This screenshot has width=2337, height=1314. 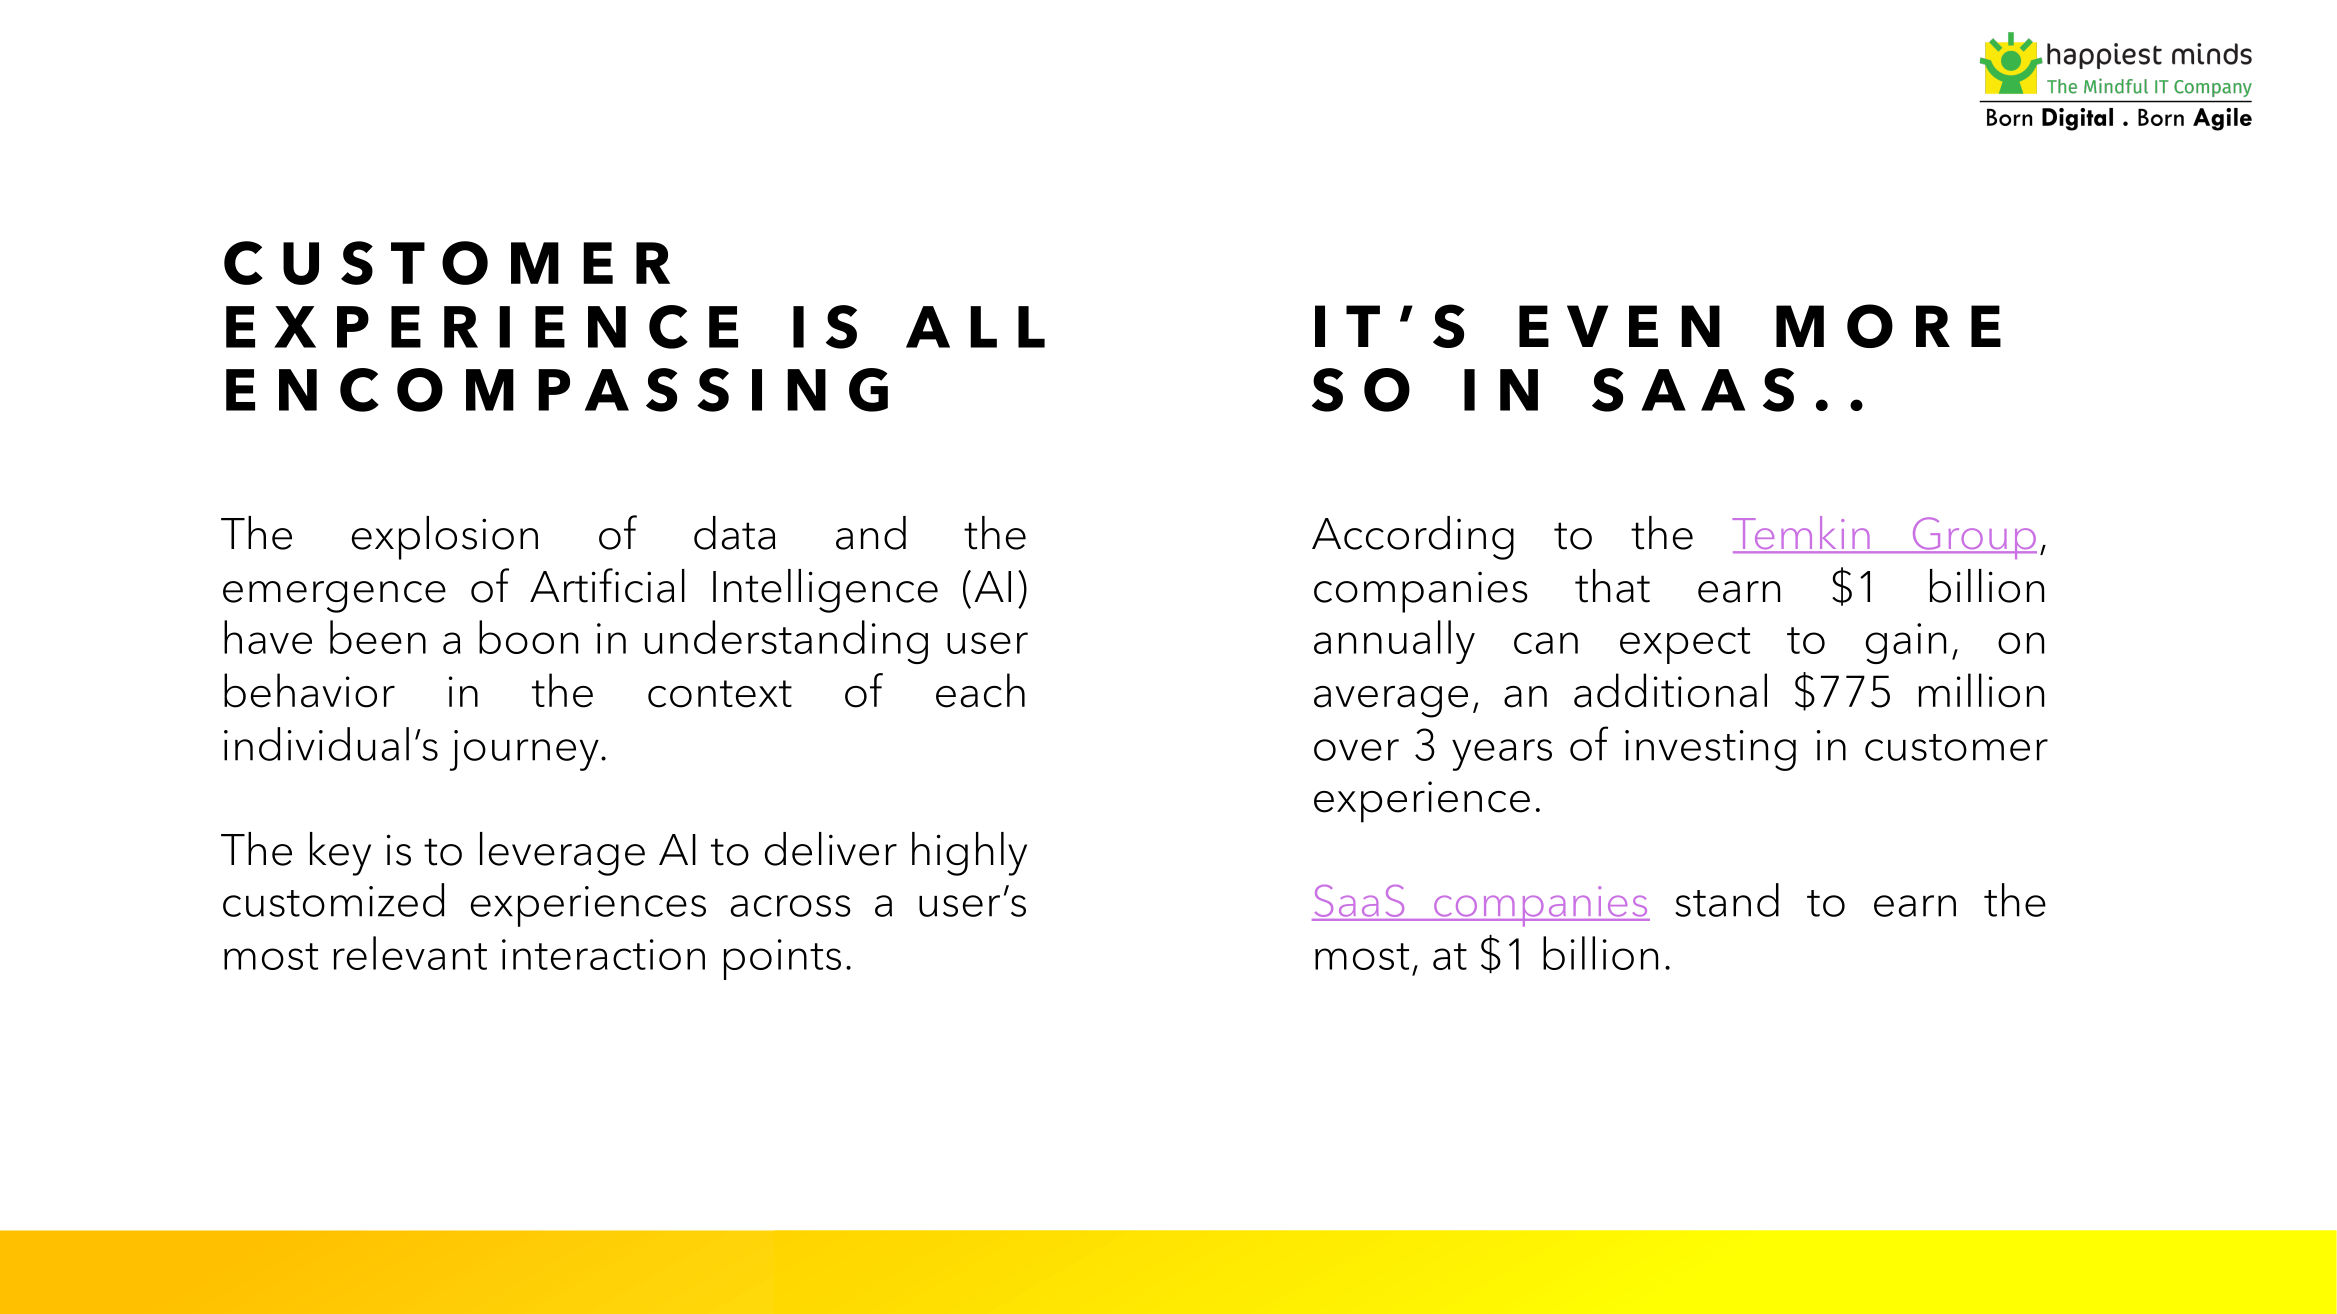 I want to click on EVEN, so click(x=1619, y=326).
